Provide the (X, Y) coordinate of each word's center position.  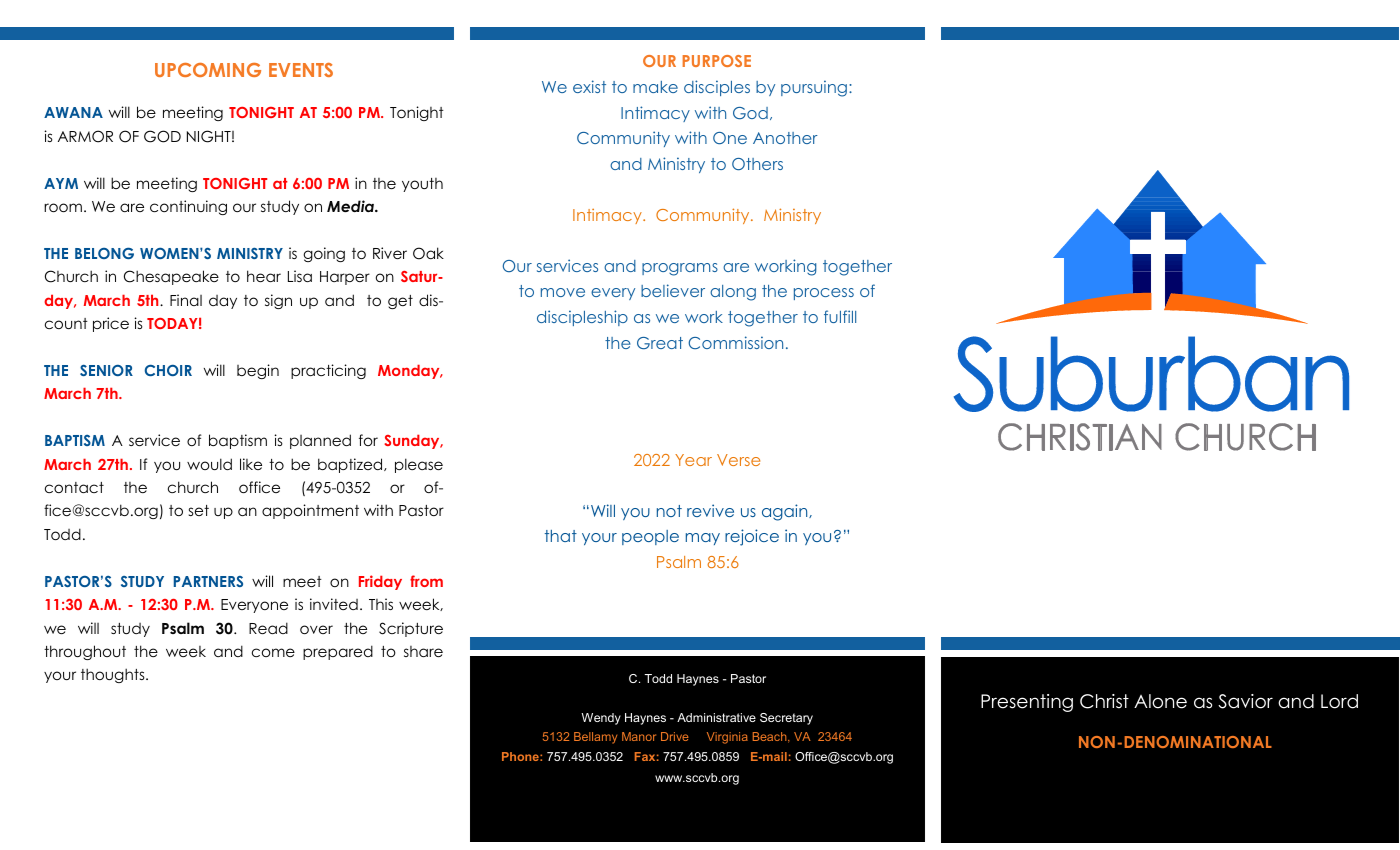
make (655, 87)
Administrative (716, 717)
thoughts (114, 675)
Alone (1160, 701)
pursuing (814, 88)
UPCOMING (208, 70)
